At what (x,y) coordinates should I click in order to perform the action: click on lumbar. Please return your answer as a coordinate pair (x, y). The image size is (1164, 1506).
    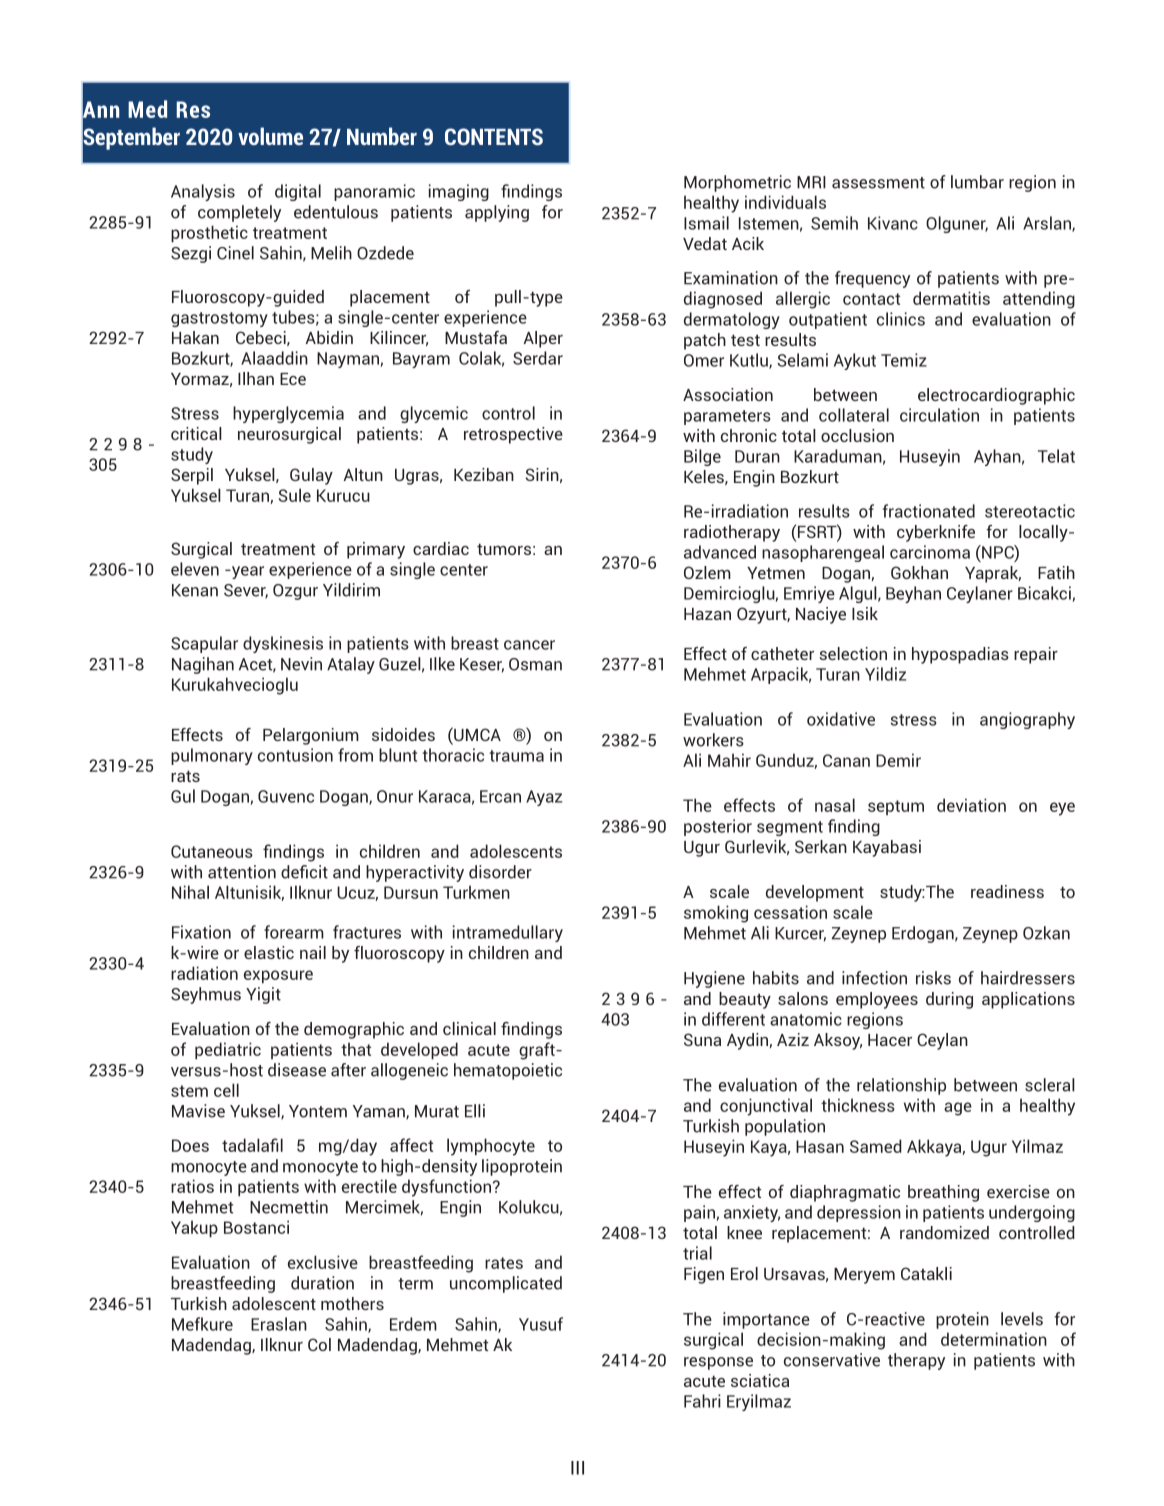
    Looking at the image, I should click on (977, 182).
